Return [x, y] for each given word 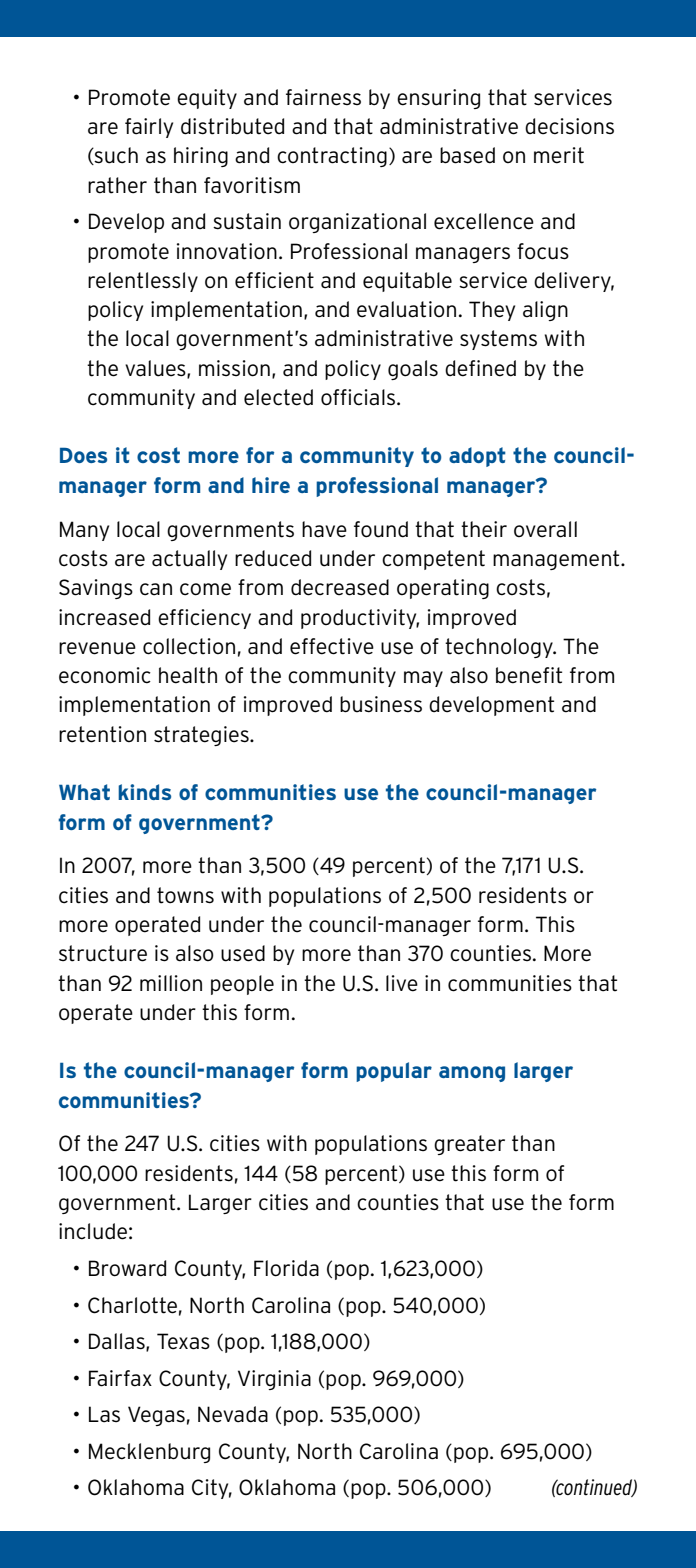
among [472, 1074]
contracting [332, 157]
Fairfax [120, 1378]
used [243, 953]
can [156, 589]
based [467, 155]
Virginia [274, 1380]
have [324, 529]
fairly [149, 128]
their [484, 529]
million [171, 983]
